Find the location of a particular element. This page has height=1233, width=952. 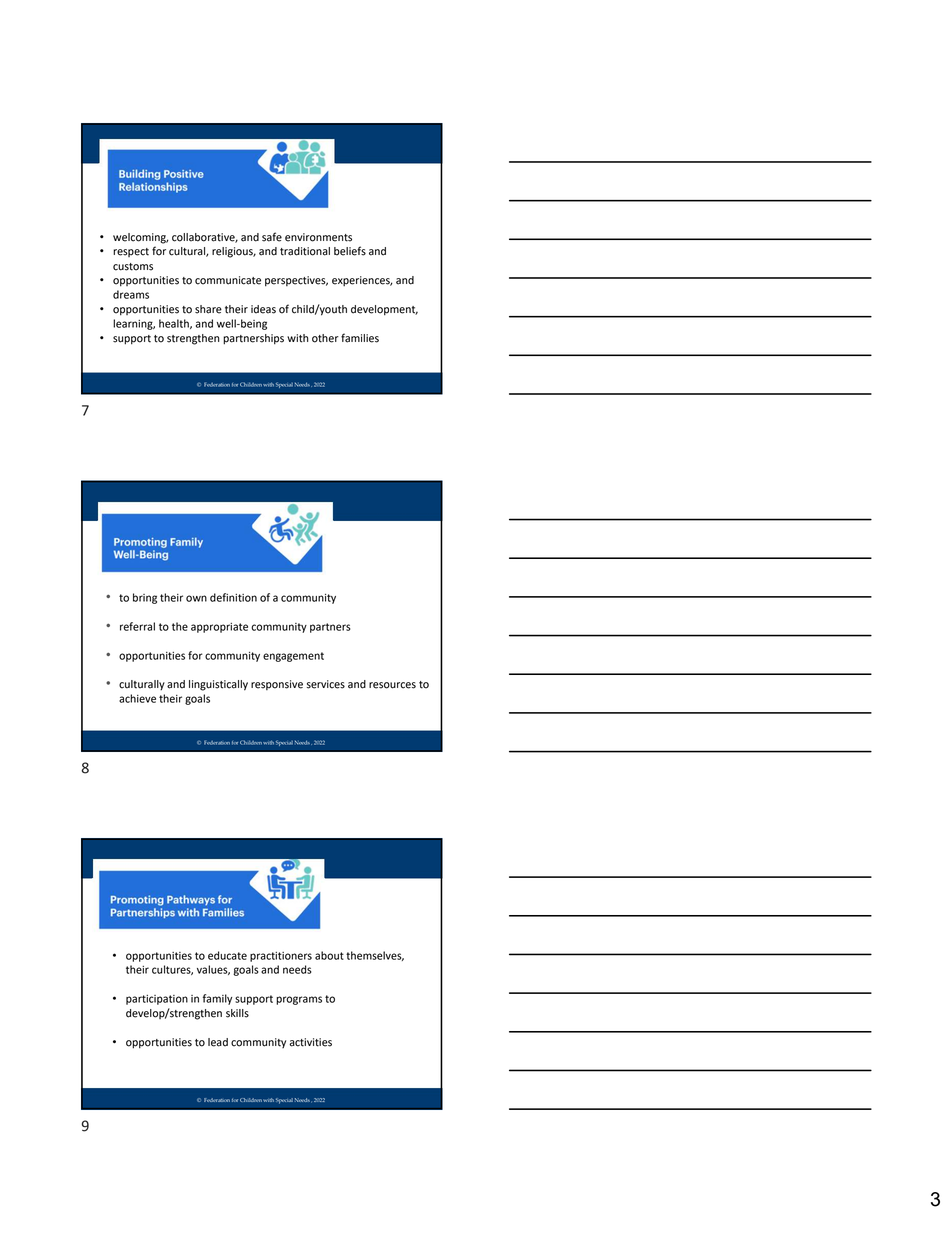

about is located at coordinates (329, 955).
